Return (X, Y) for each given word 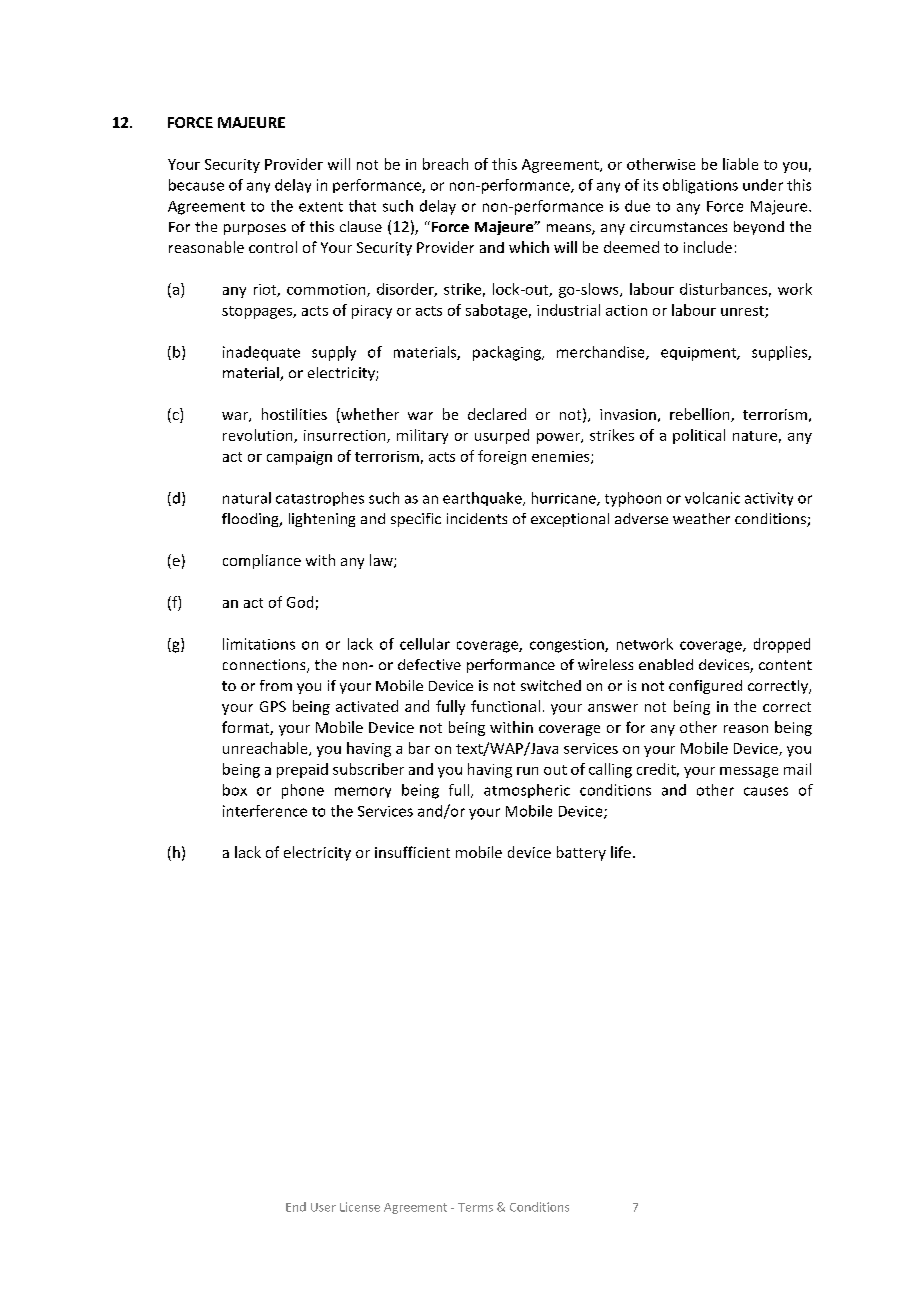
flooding (251, 520)
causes (766, 791)
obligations (700, 186)
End (296, 1207)
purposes (255, 229)
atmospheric (527, 791)
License (360, 1207)
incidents (477, 518)
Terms (475, 1207)
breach (445, 164)
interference (265, 811)
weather (701, 518)
